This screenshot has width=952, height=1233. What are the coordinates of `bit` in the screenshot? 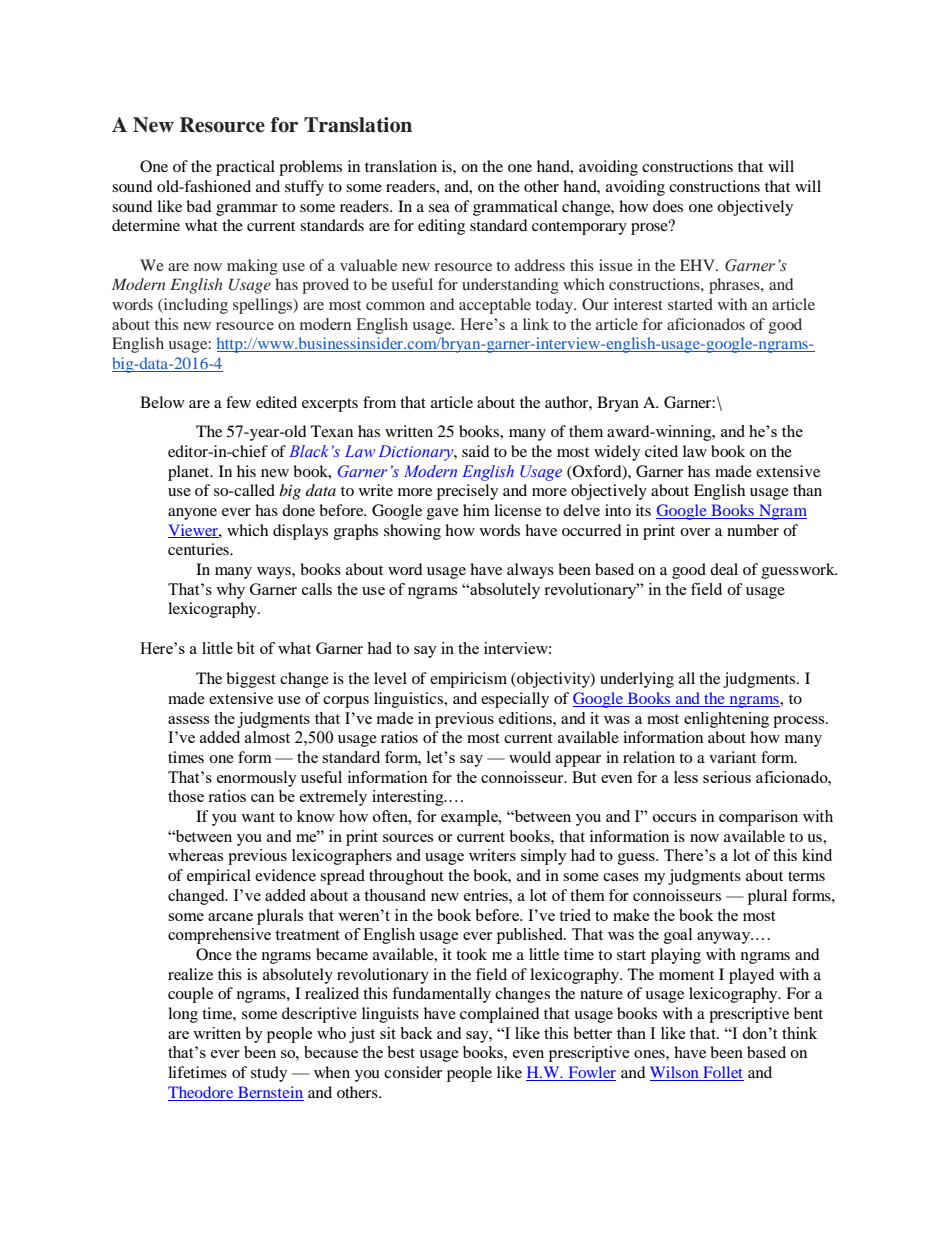 It's located at (246, 648).
